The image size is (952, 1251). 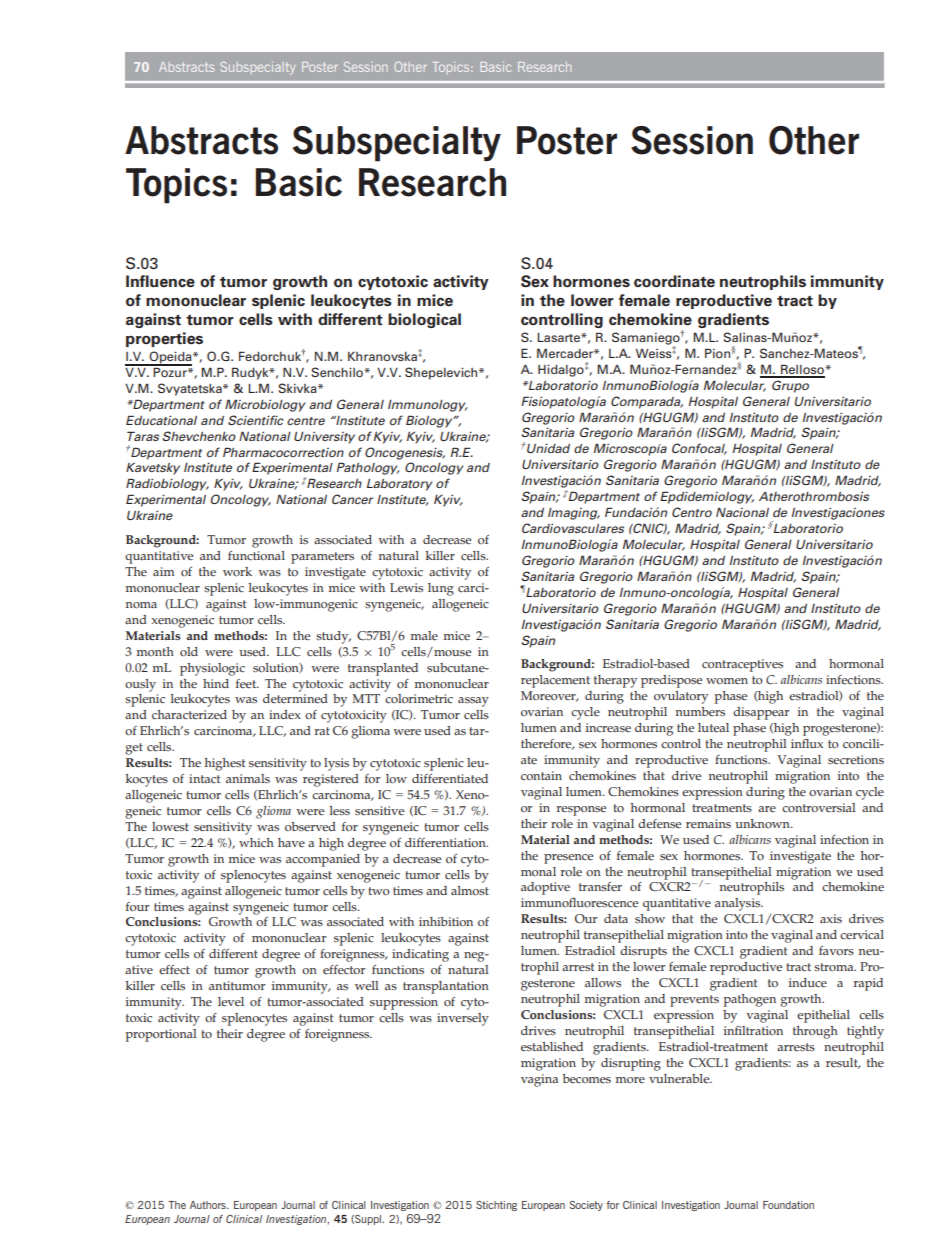 What do you see at coordinates (674, 281) in the screenshot?
I see `coordinate` at bounding box center [674, 281].
